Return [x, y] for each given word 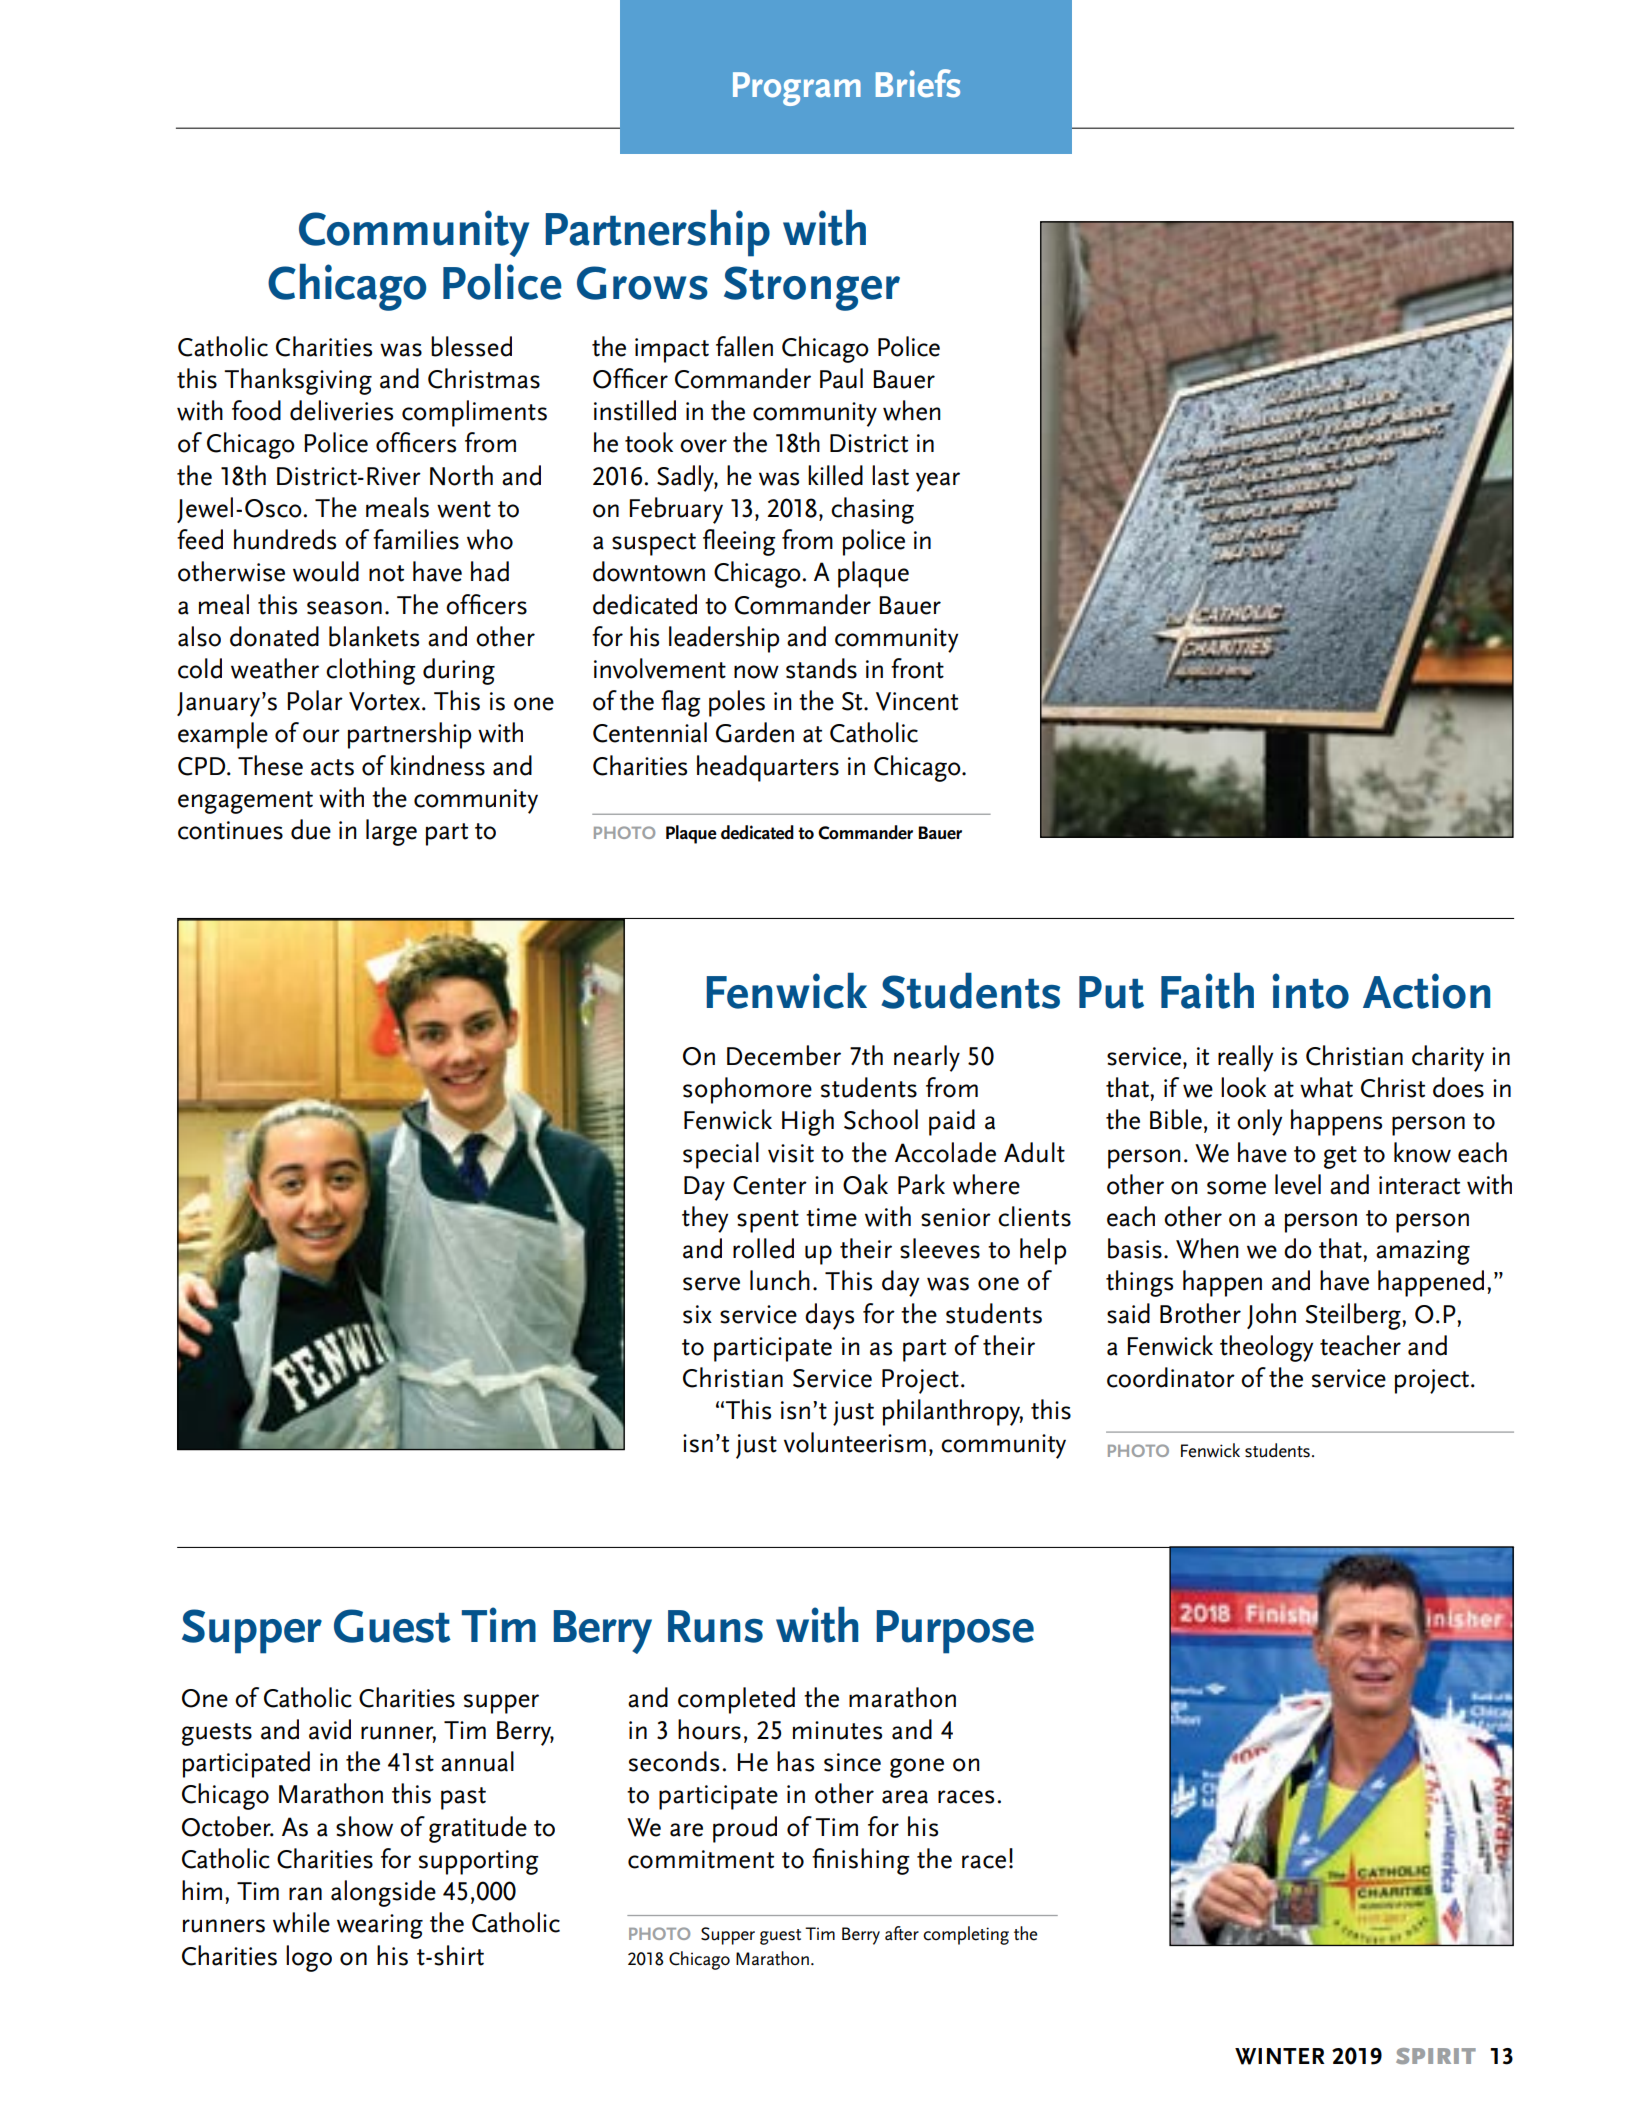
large [391, 832]
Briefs [918, 83]
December [784, 1055]
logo [309, 1958]
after [902, 1933]
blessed [471, 346]
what [1326, 1087]
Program [797, 89]
